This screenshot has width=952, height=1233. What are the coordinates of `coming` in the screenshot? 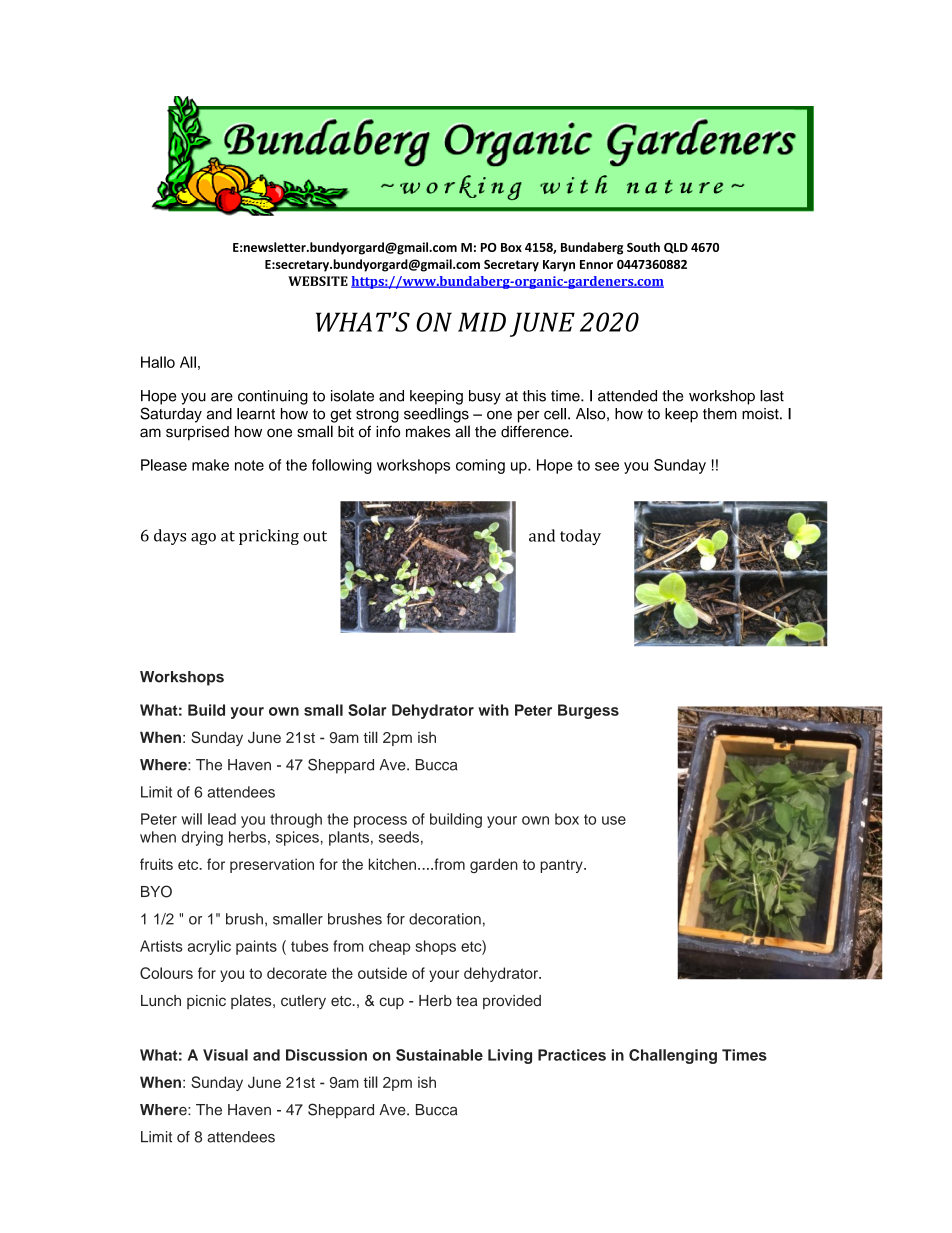 It's located at (480, 466).
